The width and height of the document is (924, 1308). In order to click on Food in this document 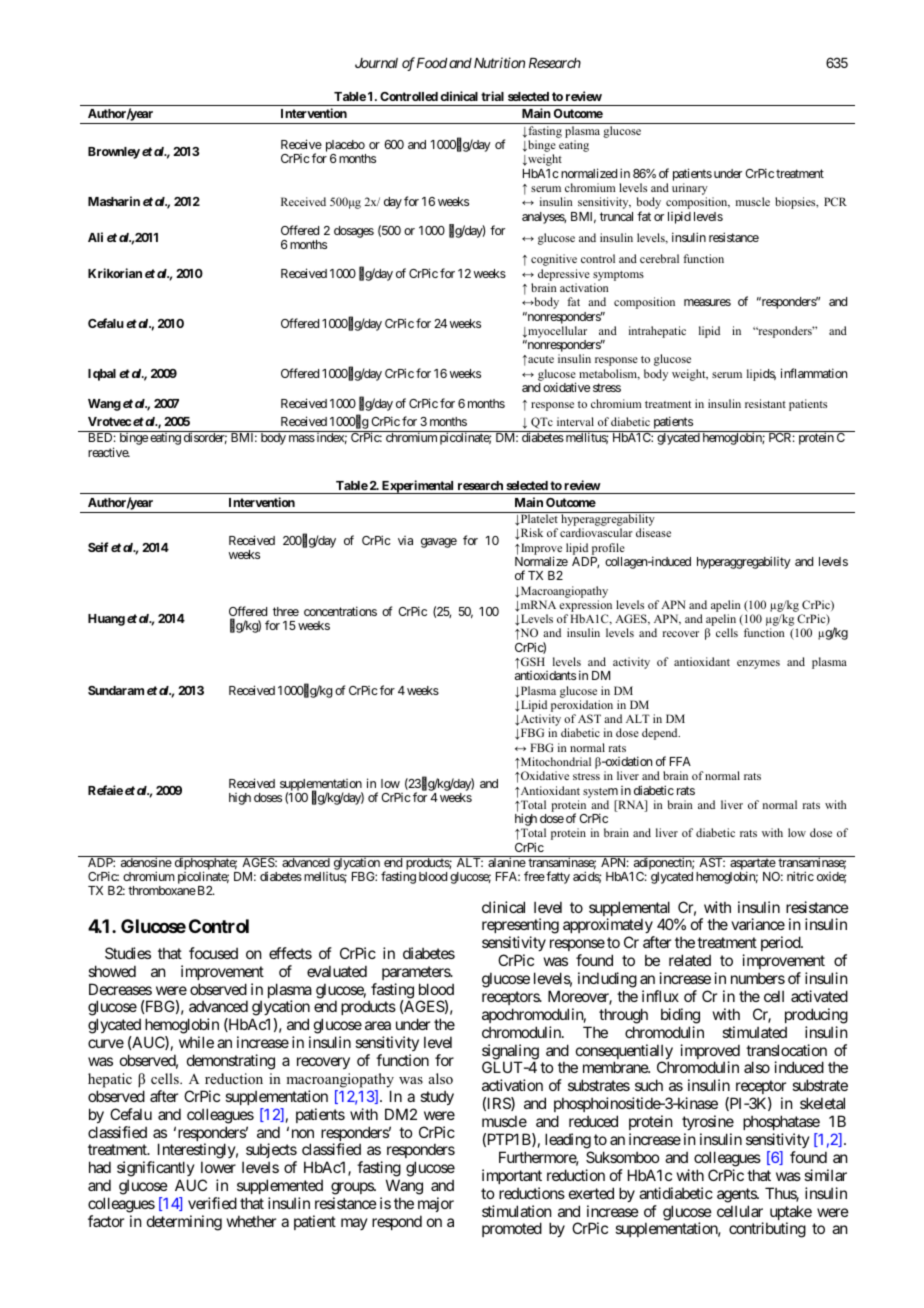, I will do `click(432, 63)`.
